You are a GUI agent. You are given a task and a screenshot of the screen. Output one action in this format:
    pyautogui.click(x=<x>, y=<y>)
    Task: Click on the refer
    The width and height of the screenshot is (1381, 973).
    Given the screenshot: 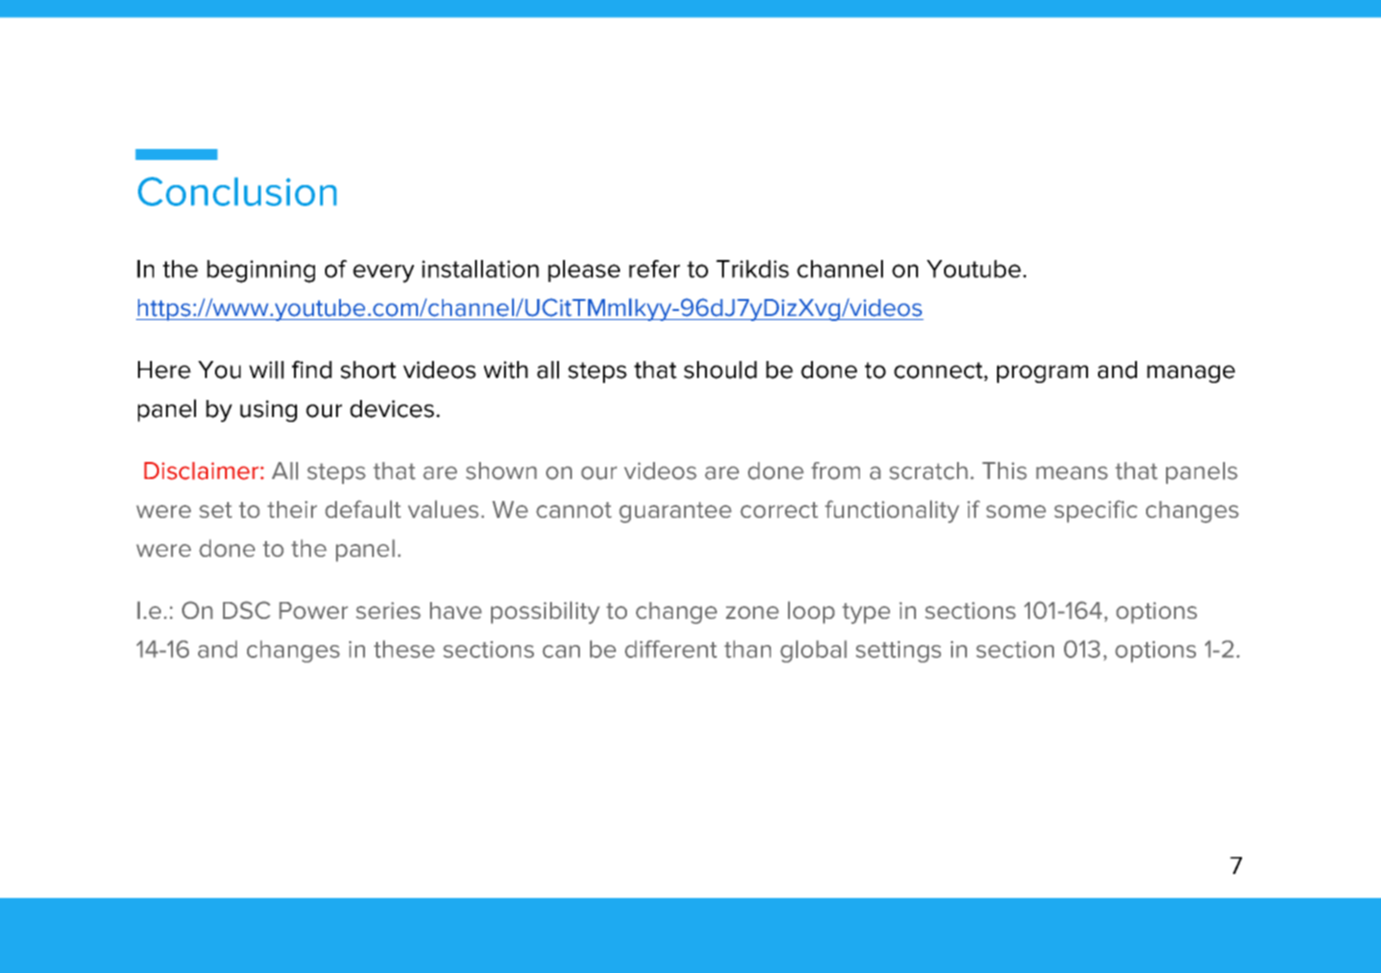 What is the action you would take?
    pyautogui.click(x=654, y=269)
